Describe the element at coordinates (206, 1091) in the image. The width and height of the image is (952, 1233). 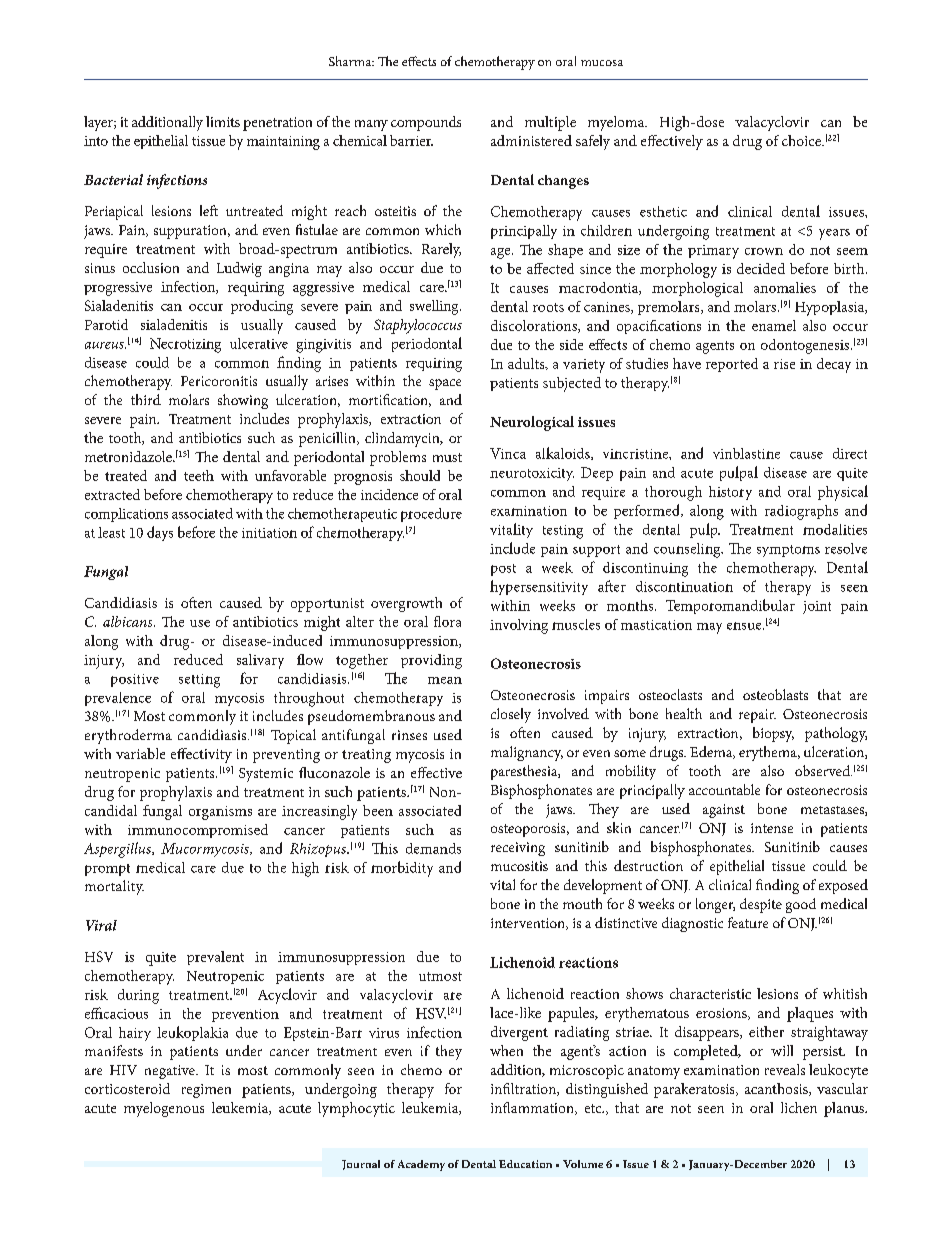
I see `regimen` at that location.
